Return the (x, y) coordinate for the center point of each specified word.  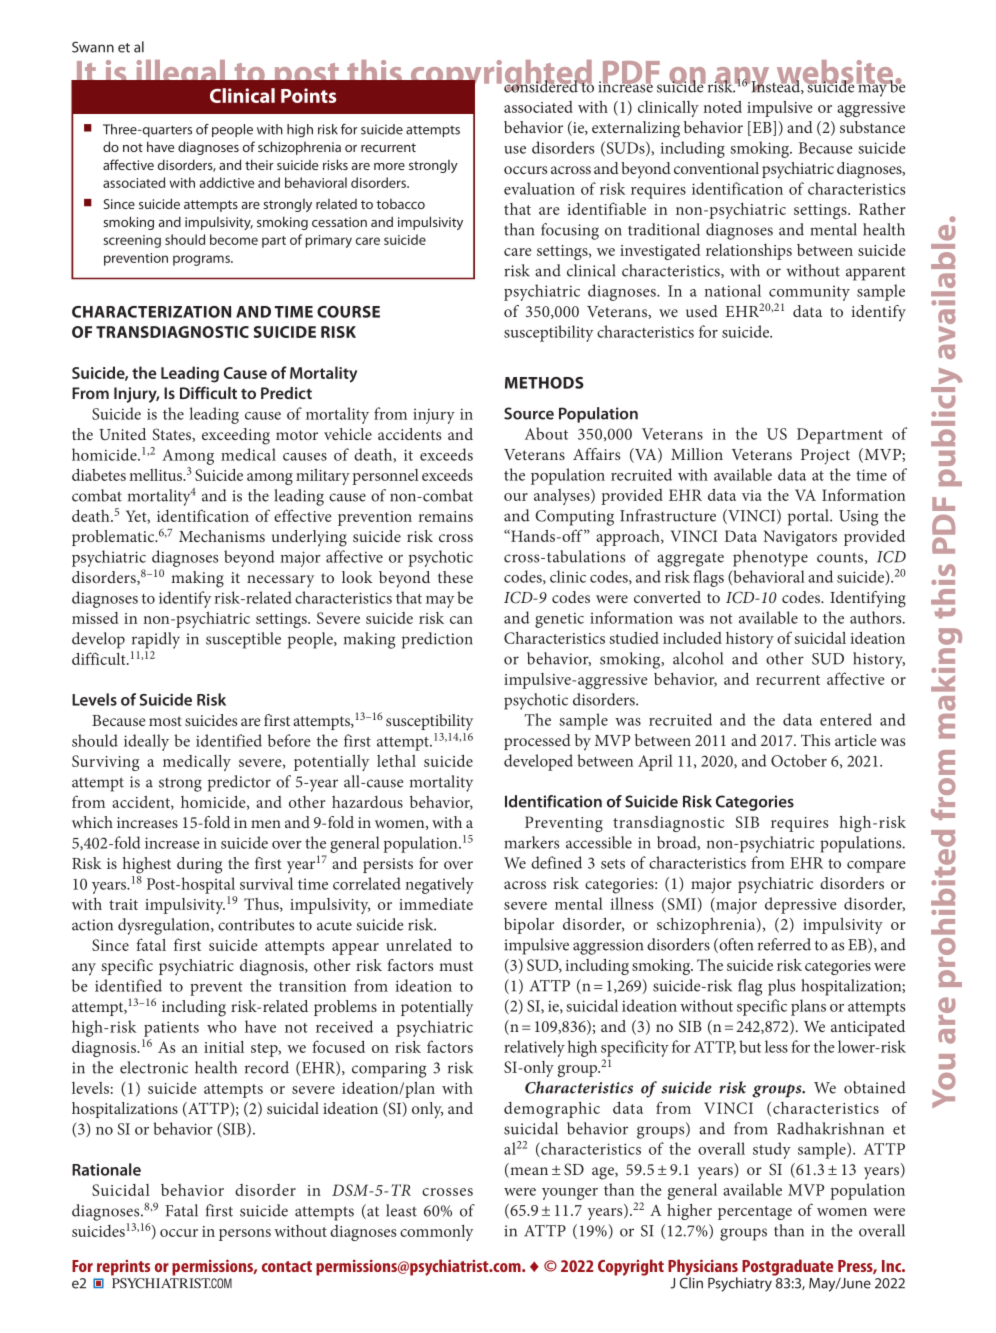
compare (876, 867)
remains (446, 516)
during (199, 865)
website (834, 73)
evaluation (539, 188)
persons (245, 1235)
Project (825, 456)
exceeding (236, 436)
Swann (93, 47)
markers (531, 842)
